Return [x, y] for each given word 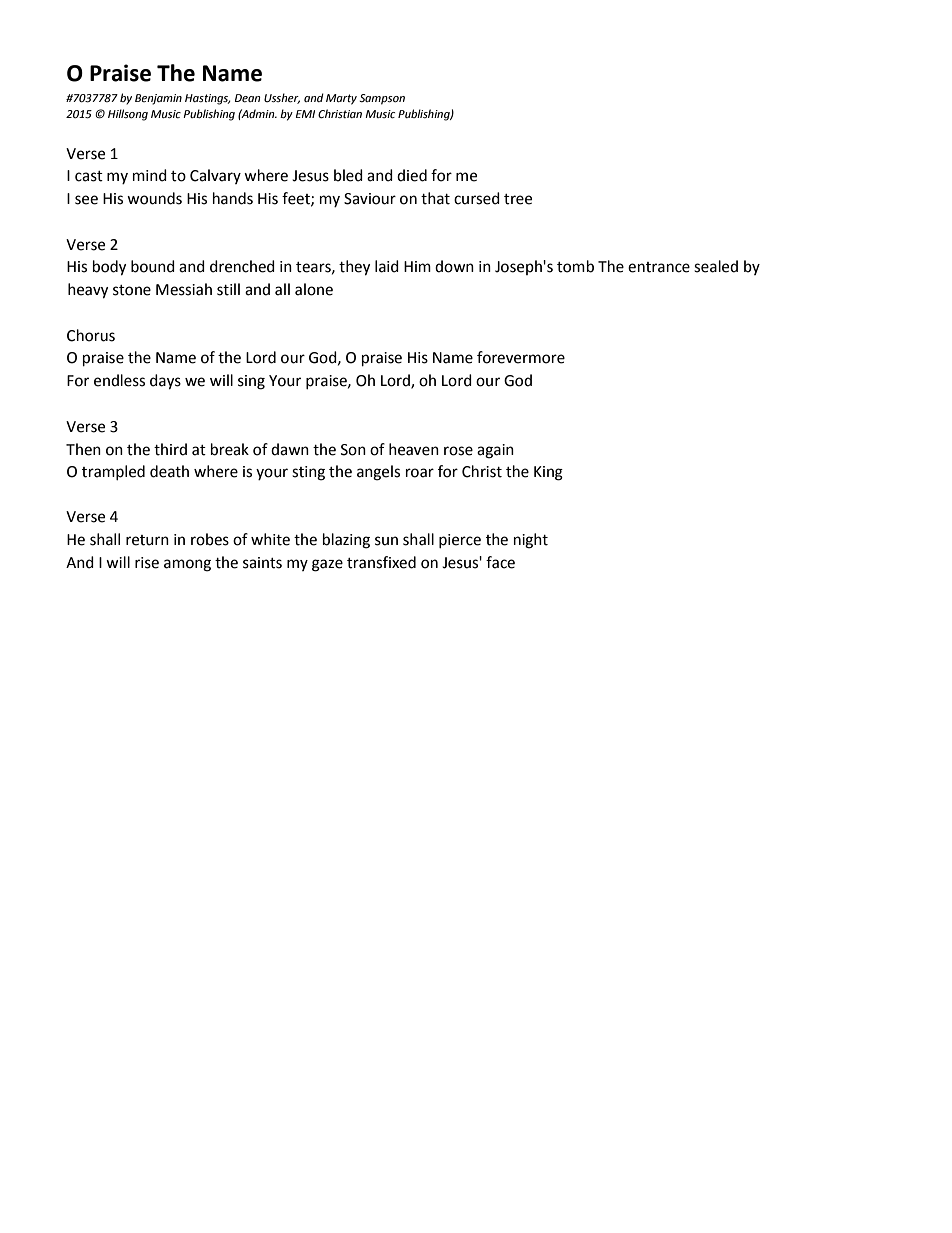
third [170, 449]
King [548, 473]
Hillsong [128, 115]
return [147, 540]
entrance [659, 267]
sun [386, 541]
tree [518, 199]
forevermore [521, 357]
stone [132, 290]
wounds [154, 198]
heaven [414, 449]
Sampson [382, 99]
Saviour [370, 199]
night [531, 541]
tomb [575, 266]
